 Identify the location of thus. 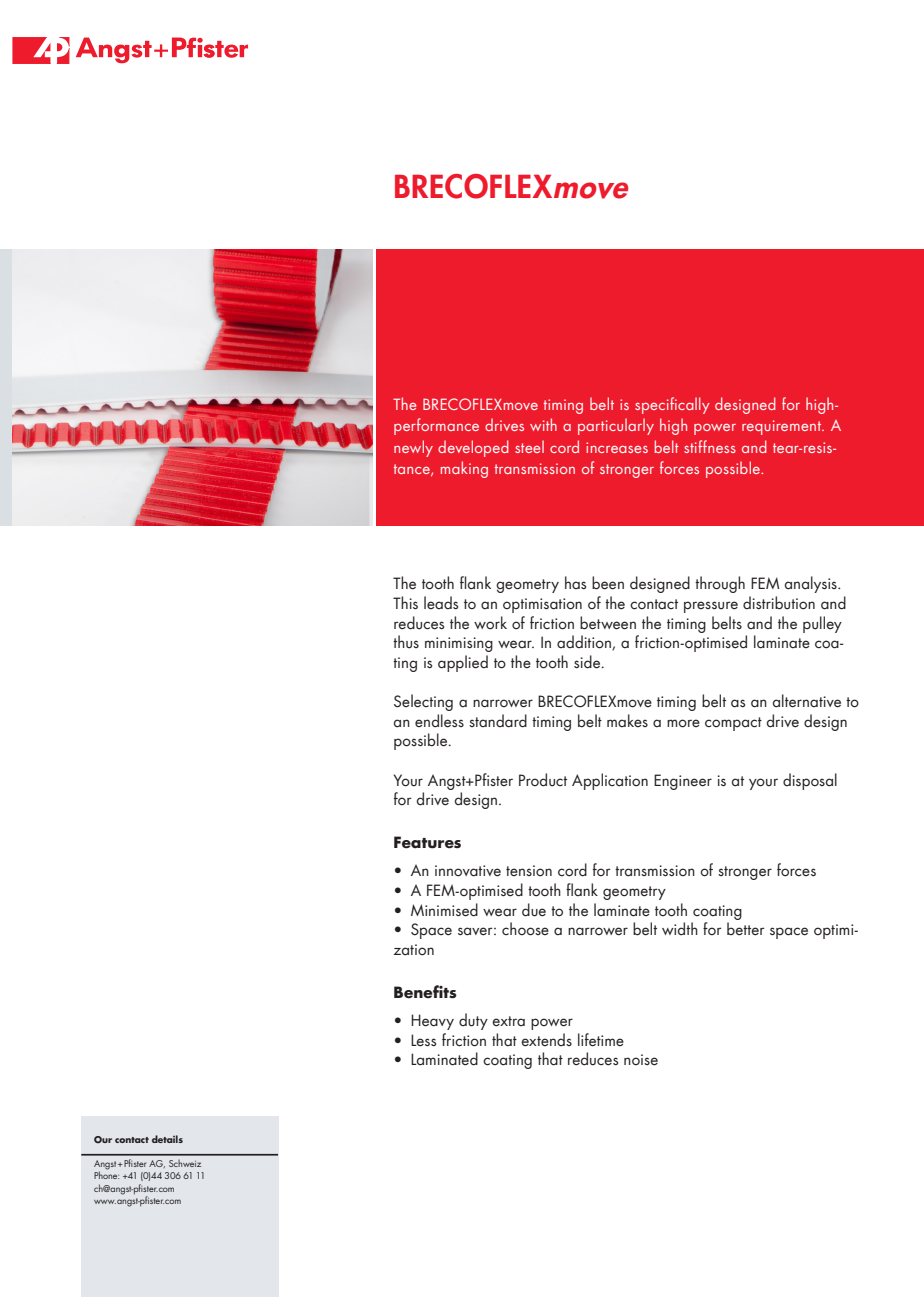
(406, 642).
